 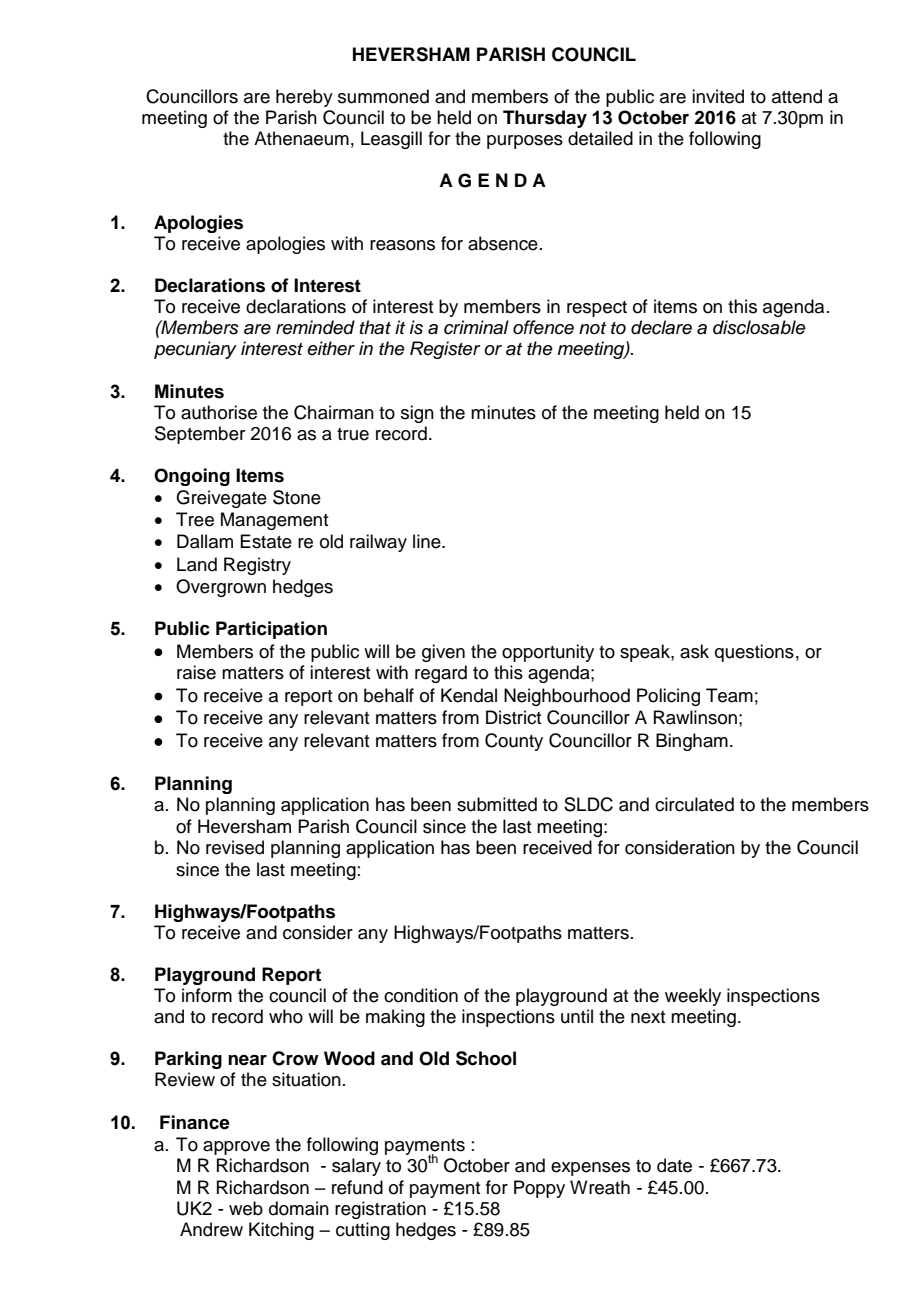 I want to click on ask, so click(x=694, y=651).
